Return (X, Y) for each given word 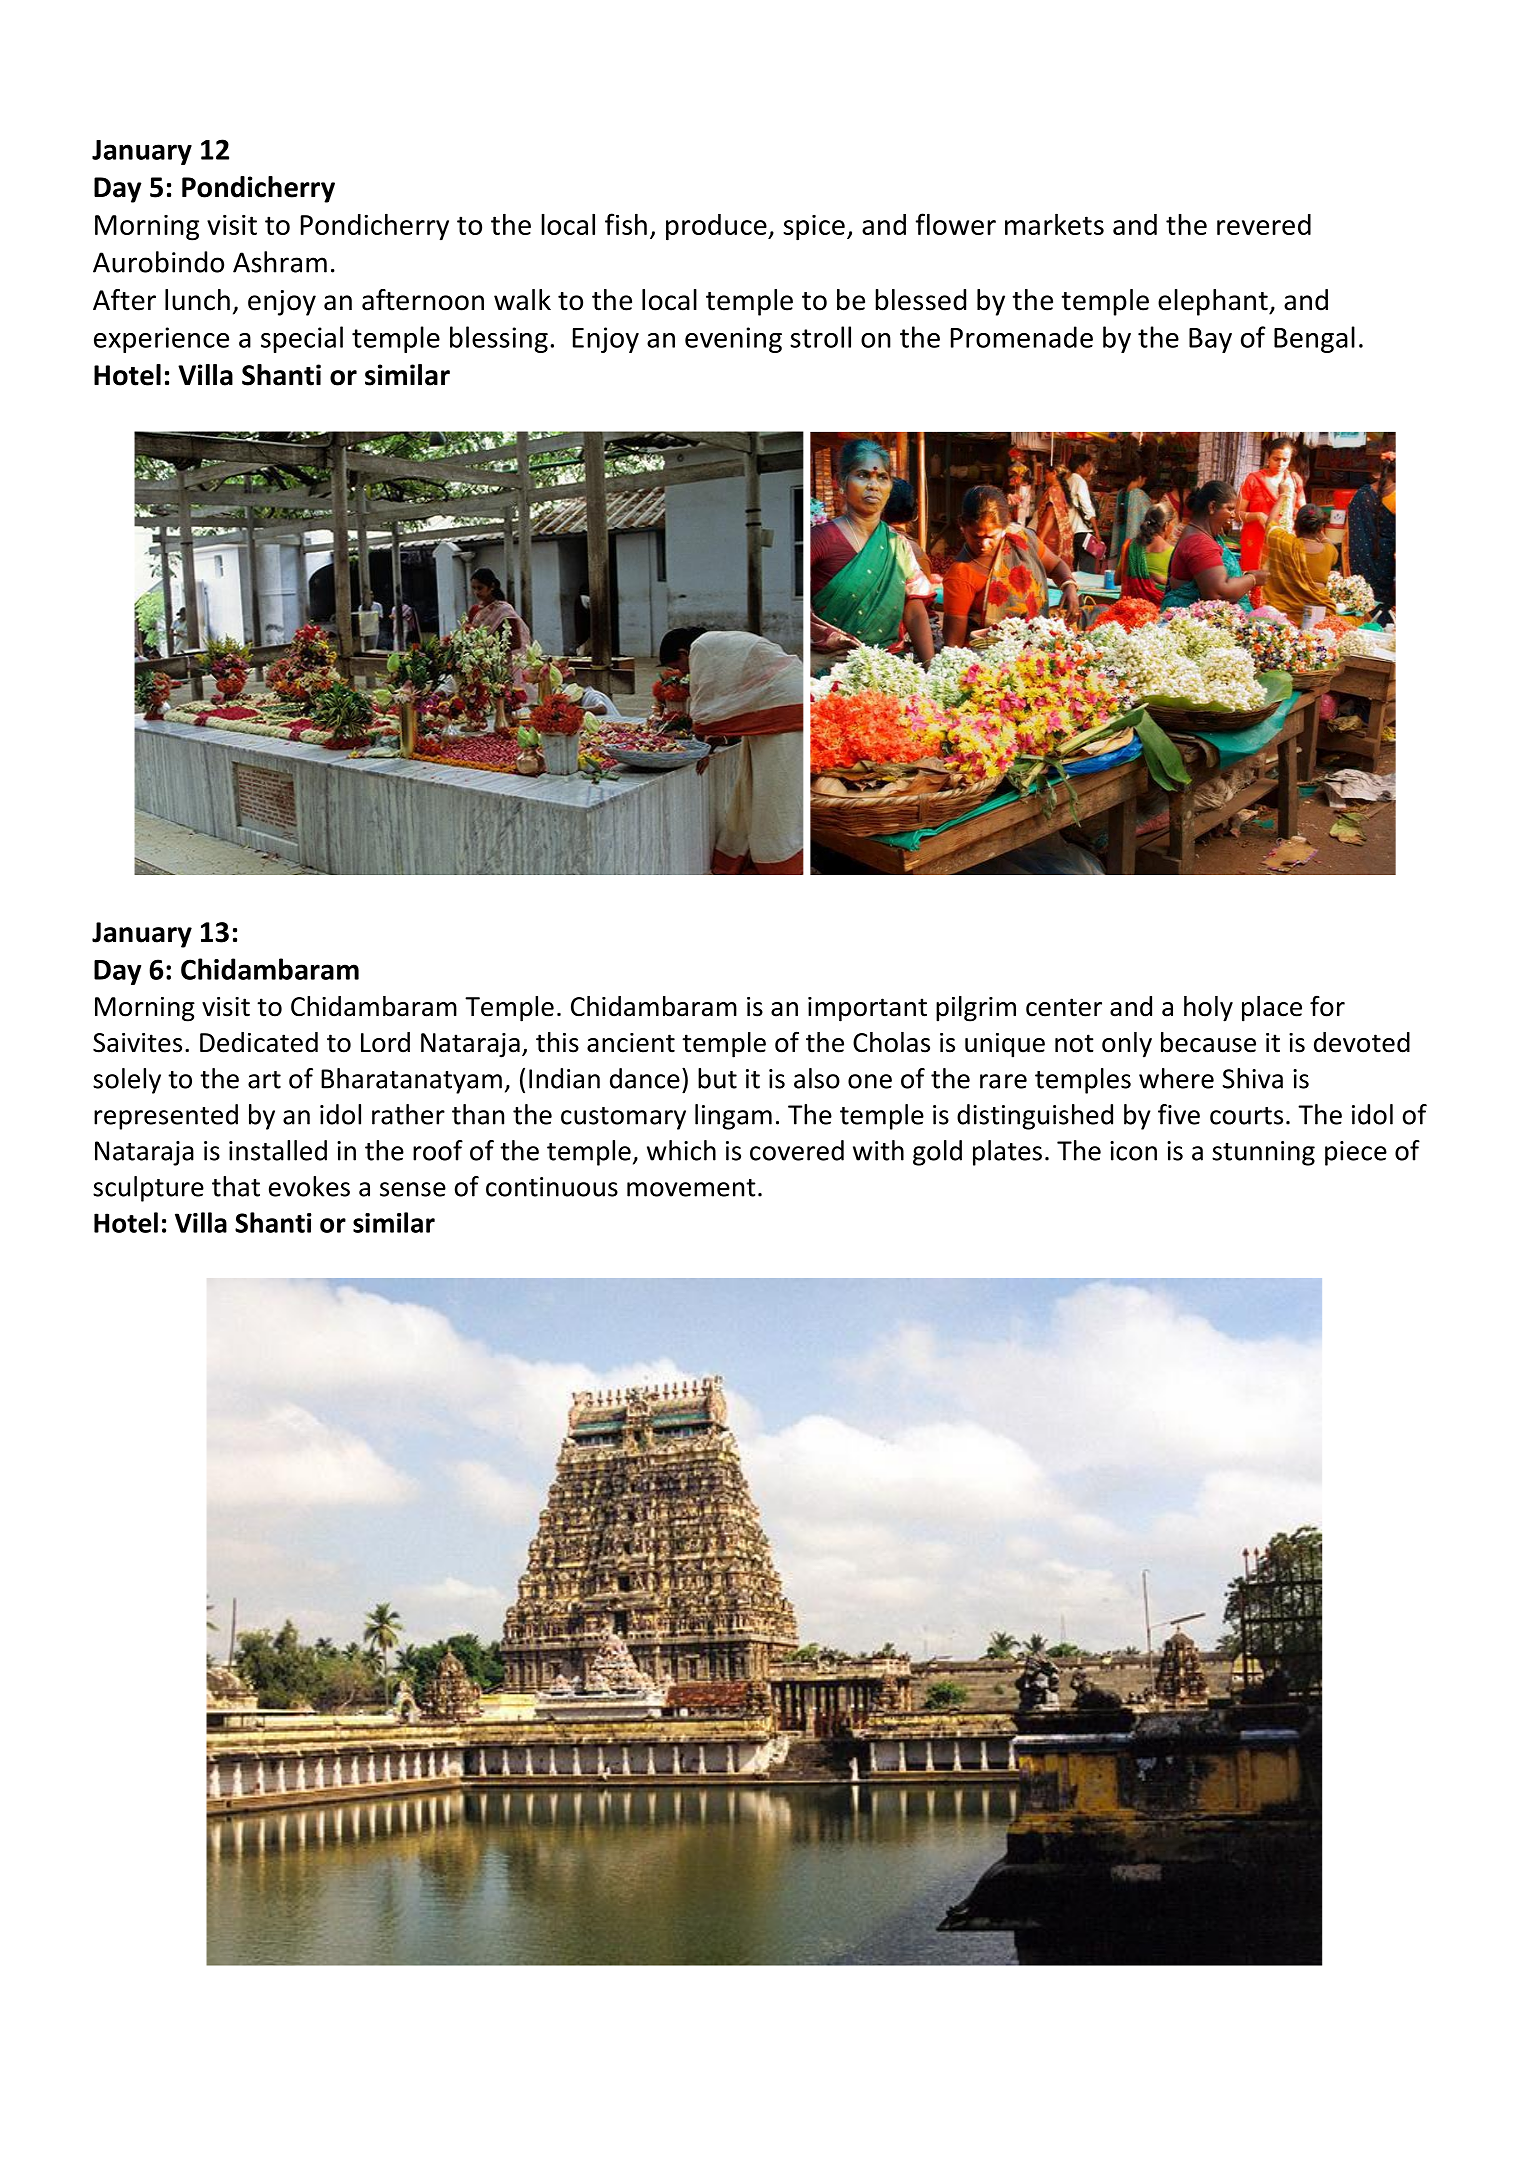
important (867, 1009)
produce (717, 227)
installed (278, 1150)
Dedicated (259, 1042)
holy (1208, 1009)
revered (1264, 224)
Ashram (280, 262)
